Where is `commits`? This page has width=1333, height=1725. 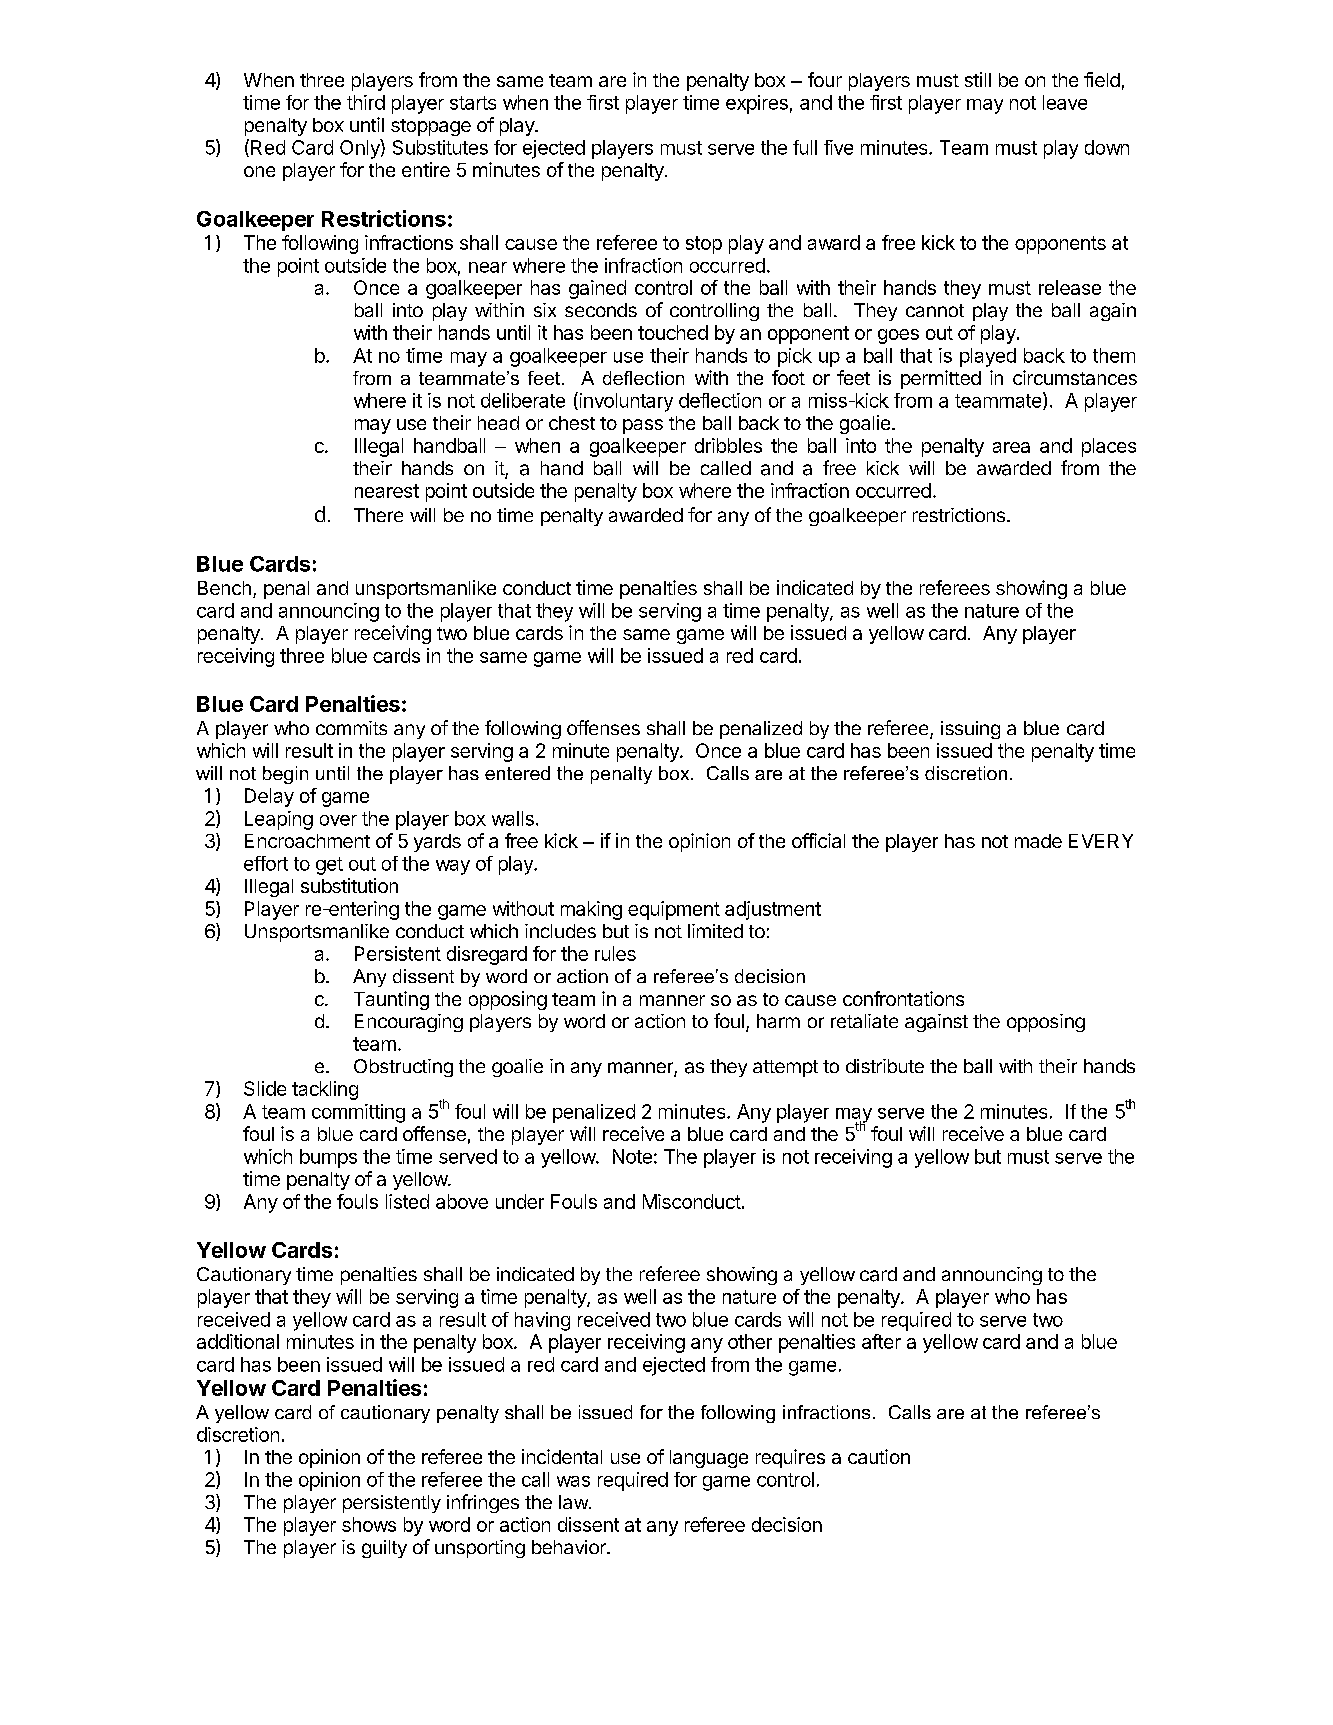
commits is located at coordinates (351, 728).
